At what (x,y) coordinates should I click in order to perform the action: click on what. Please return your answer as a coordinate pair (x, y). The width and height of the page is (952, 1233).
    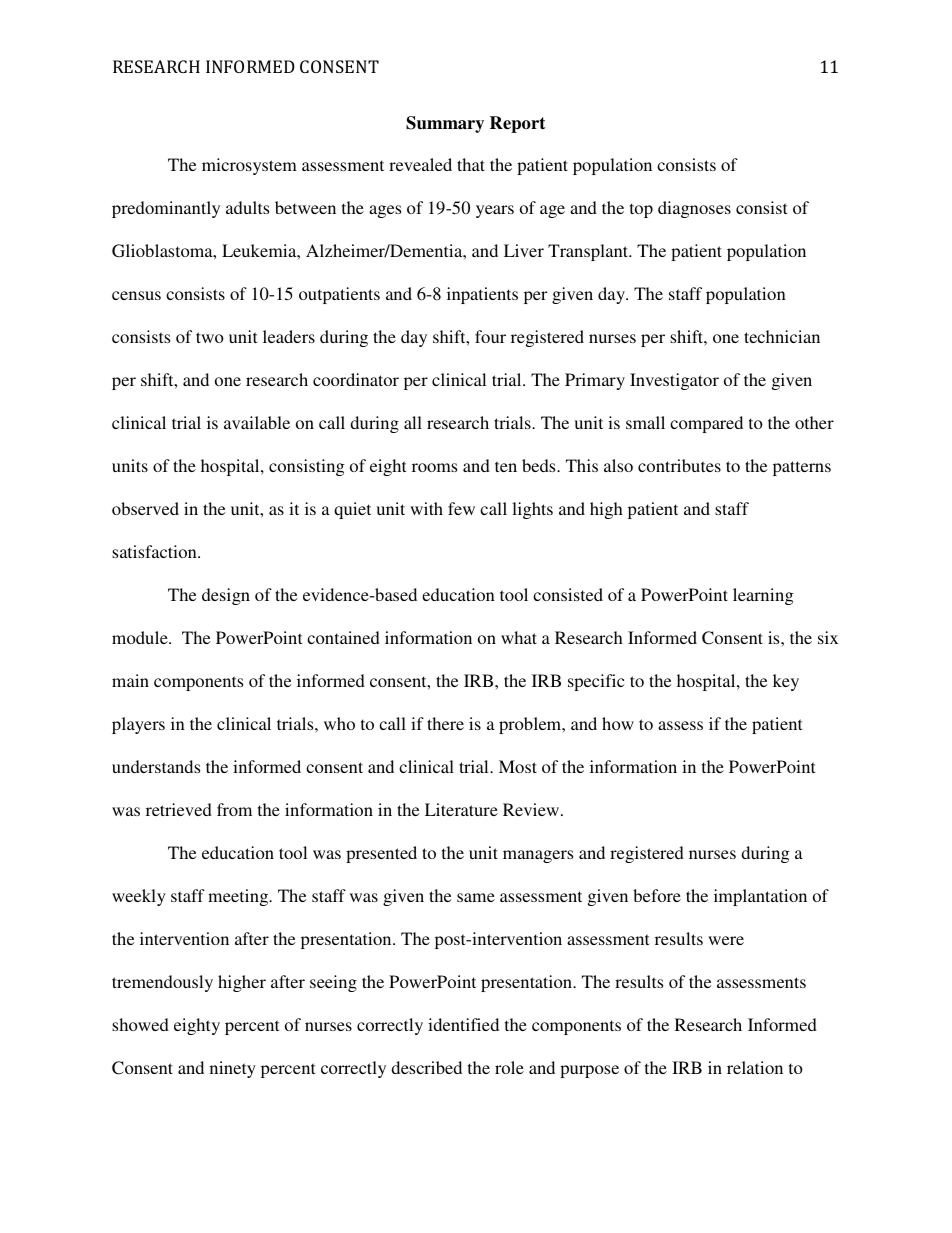
    Looking at the image, I should click on (519, 637).
